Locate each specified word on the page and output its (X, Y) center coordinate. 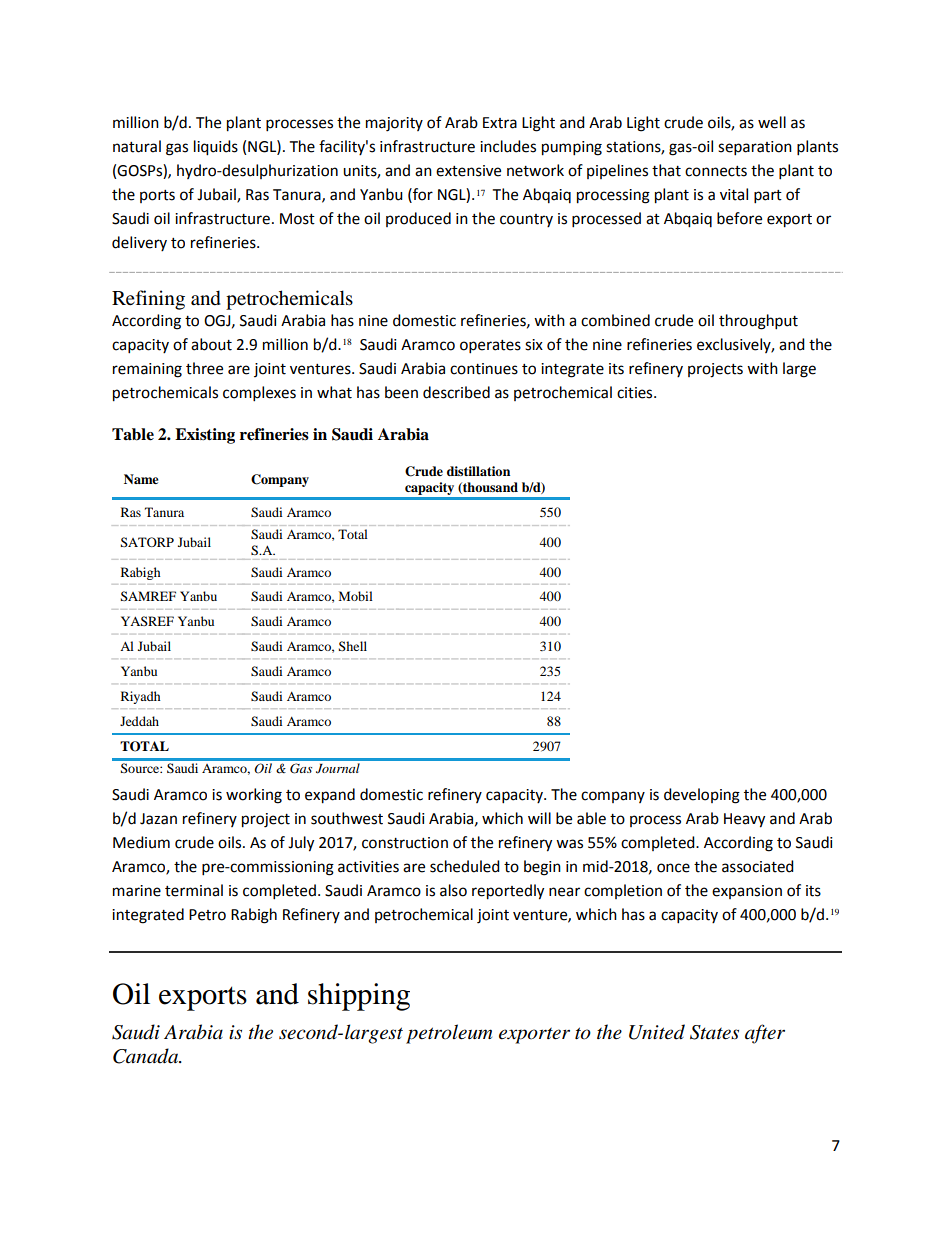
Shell (353, 646)
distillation (478, 471)
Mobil (356, 596)
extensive (468, 171)
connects (716, 171)
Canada (147, 1056)
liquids (216, 148)
